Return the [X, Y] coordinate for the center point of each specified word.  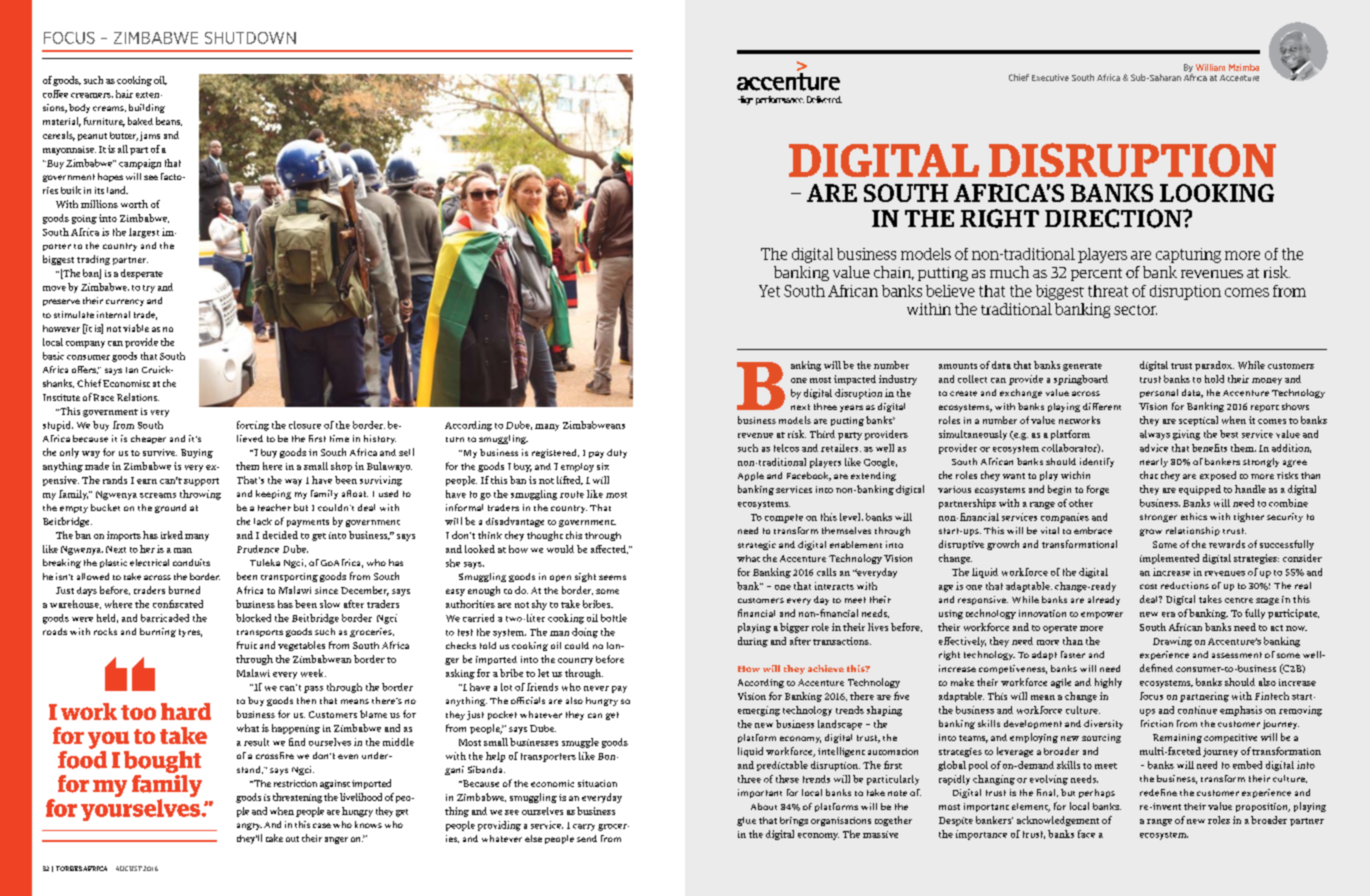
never [596, 688]
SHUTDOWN [250, 38]
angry [249, 826]
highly [1108, 683]
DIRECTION [1114, 218]
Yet [769, 291]
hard [186, 711]
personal [1159, 393]
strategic [757, 545]
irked [172, 535]
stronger [1158, 518]
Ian [132, 370]
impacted [855, 380]
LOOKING [1217, 193]
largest [144, 233]
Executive [1050, 77]
